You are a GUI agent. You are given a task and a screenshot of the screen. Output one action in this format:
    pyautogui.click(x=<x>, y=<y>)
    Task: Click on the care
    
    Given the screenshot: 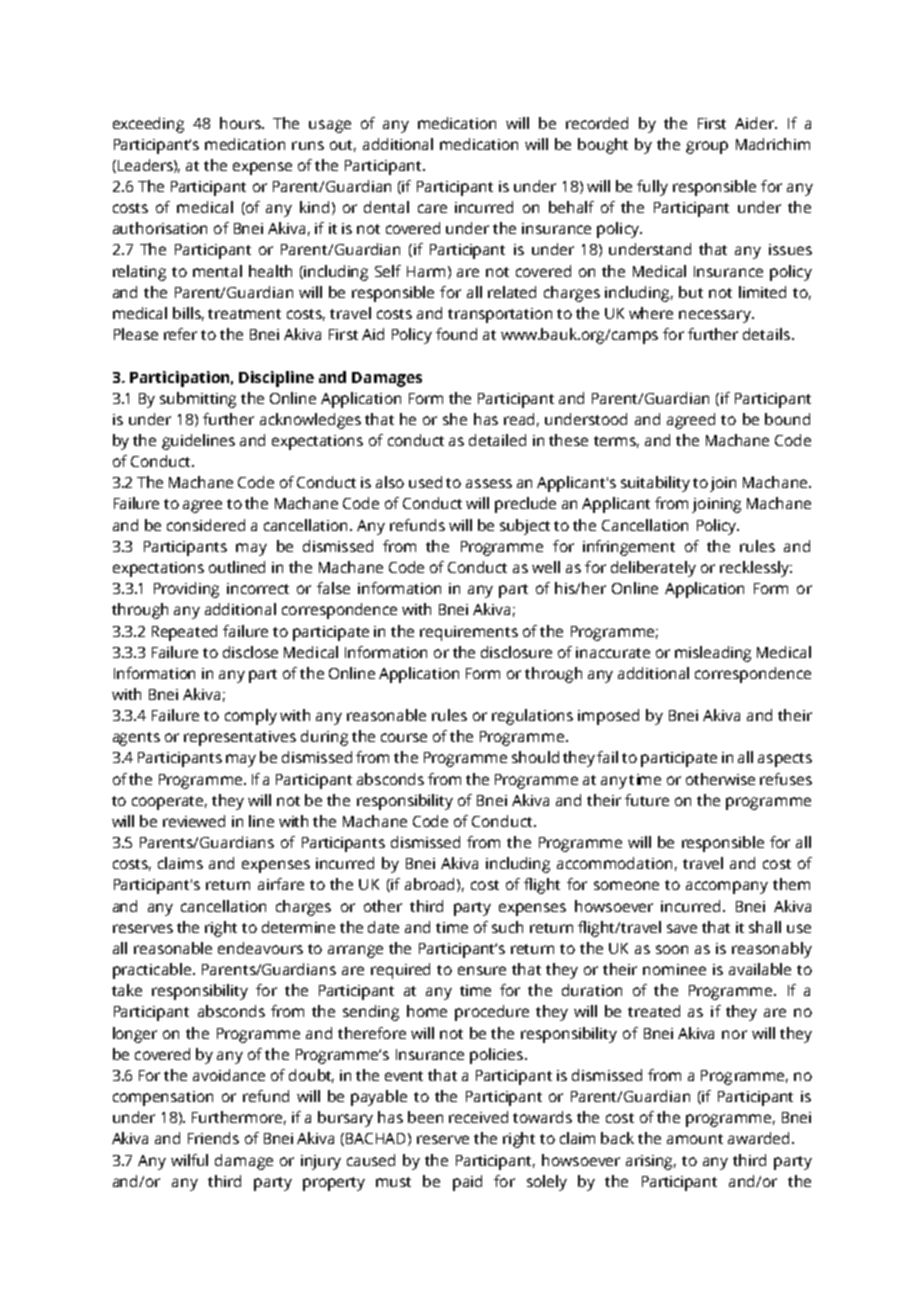 What is the action you would take?
    pyautogui.click(x=432, y=208)
